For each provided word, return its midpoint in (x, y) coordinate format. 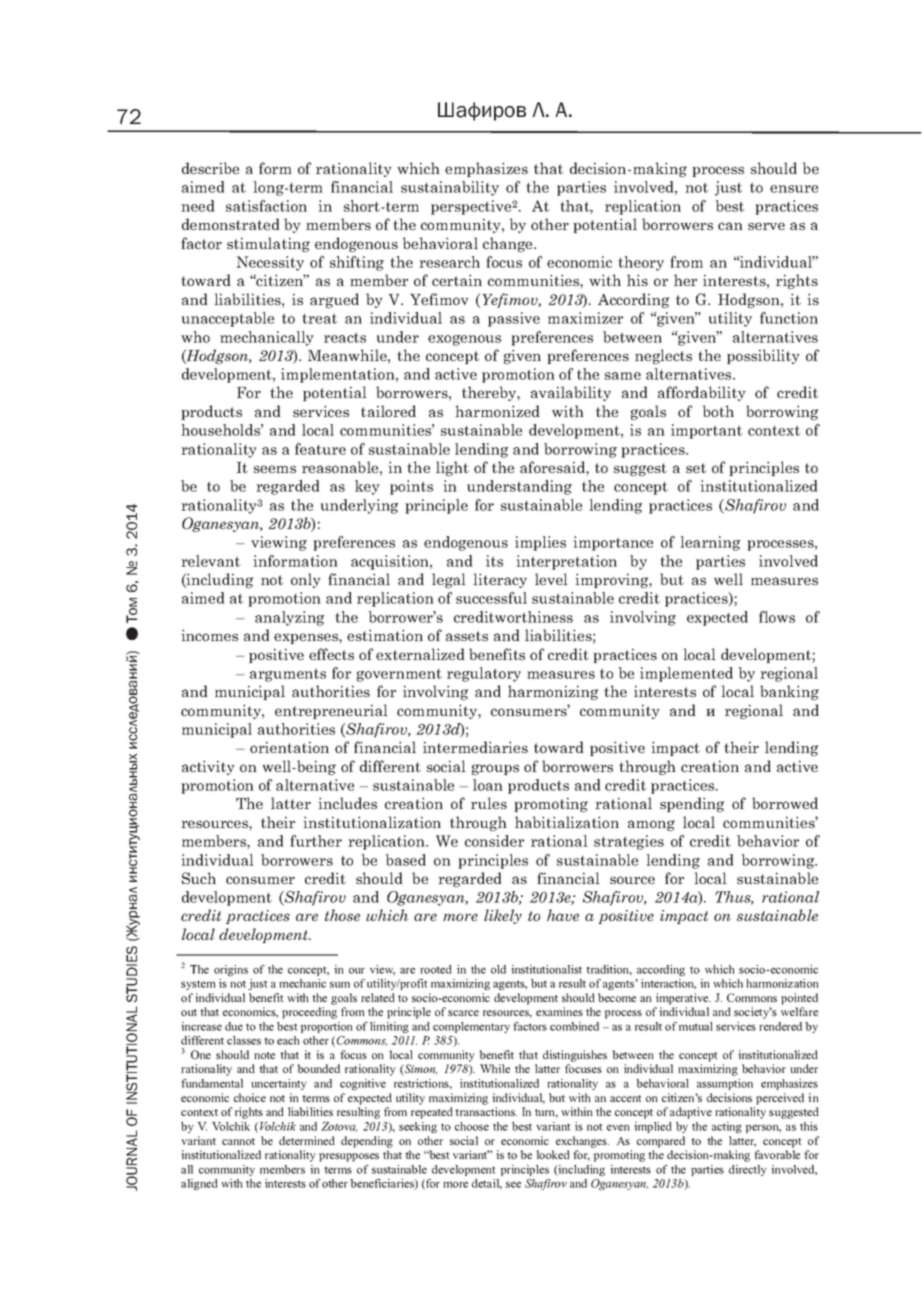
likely (503, 916)
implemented (686, 674)
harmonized (497, 411)
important (706, 431)
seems (275, 469)
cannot (238, 1141)
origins (231, 970)
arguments (288, 675)
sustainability (450, 188)
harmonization (782, 983)
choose (472, 1126)
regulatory (484, 674)
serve (766, 226)
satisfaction (266, 206)
